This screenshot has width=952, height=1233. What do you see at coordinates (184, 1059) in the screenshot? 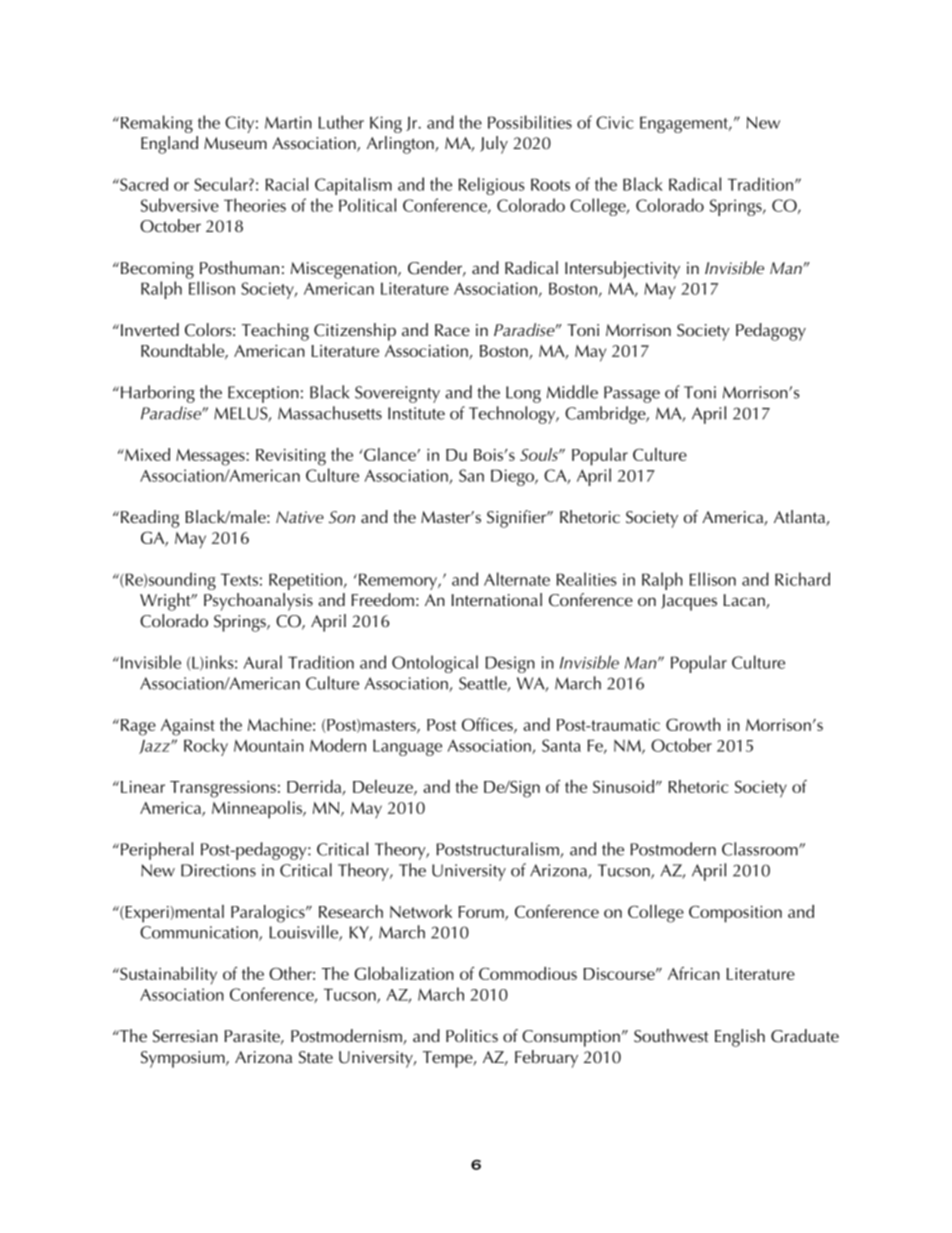
I see `Symposium` at bounding box center [184, 1059].
